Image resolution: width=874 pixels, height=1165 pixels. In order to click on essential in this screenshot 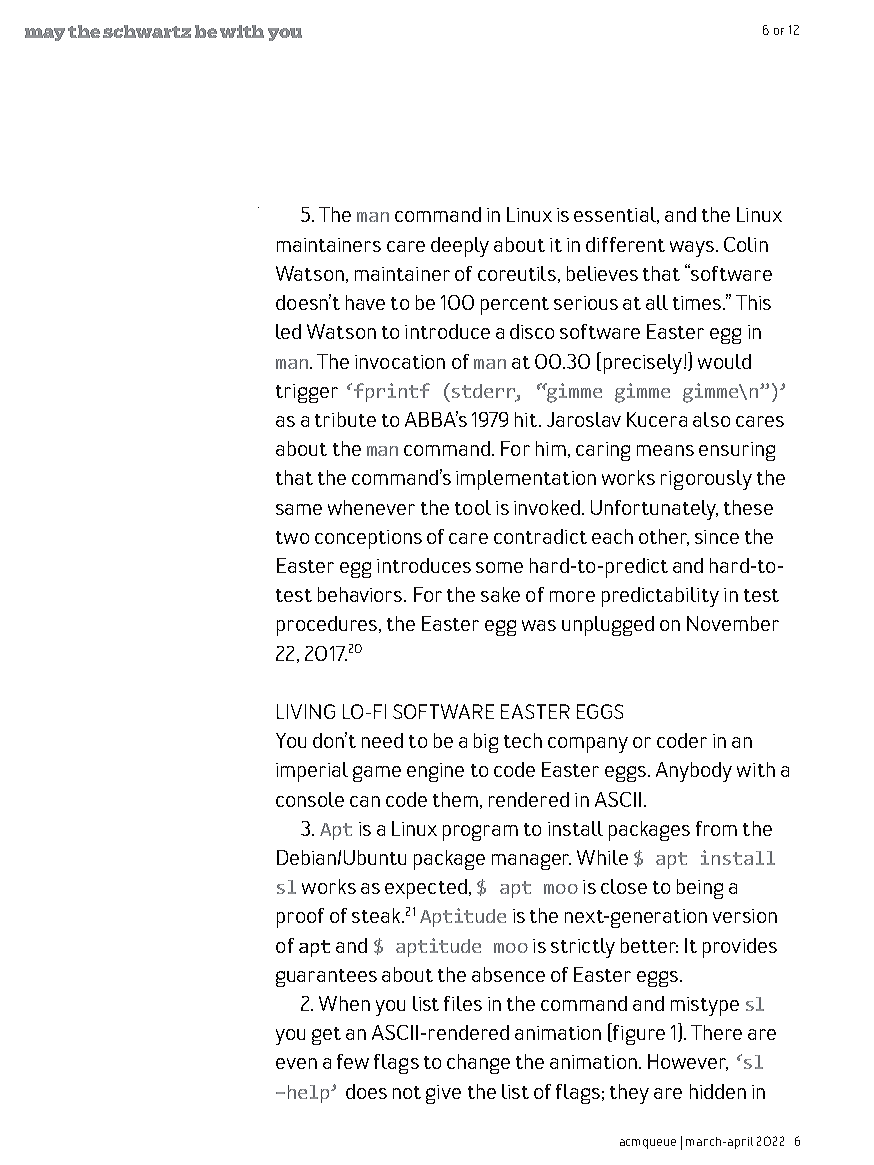, I will do `click(616, 215)`.
